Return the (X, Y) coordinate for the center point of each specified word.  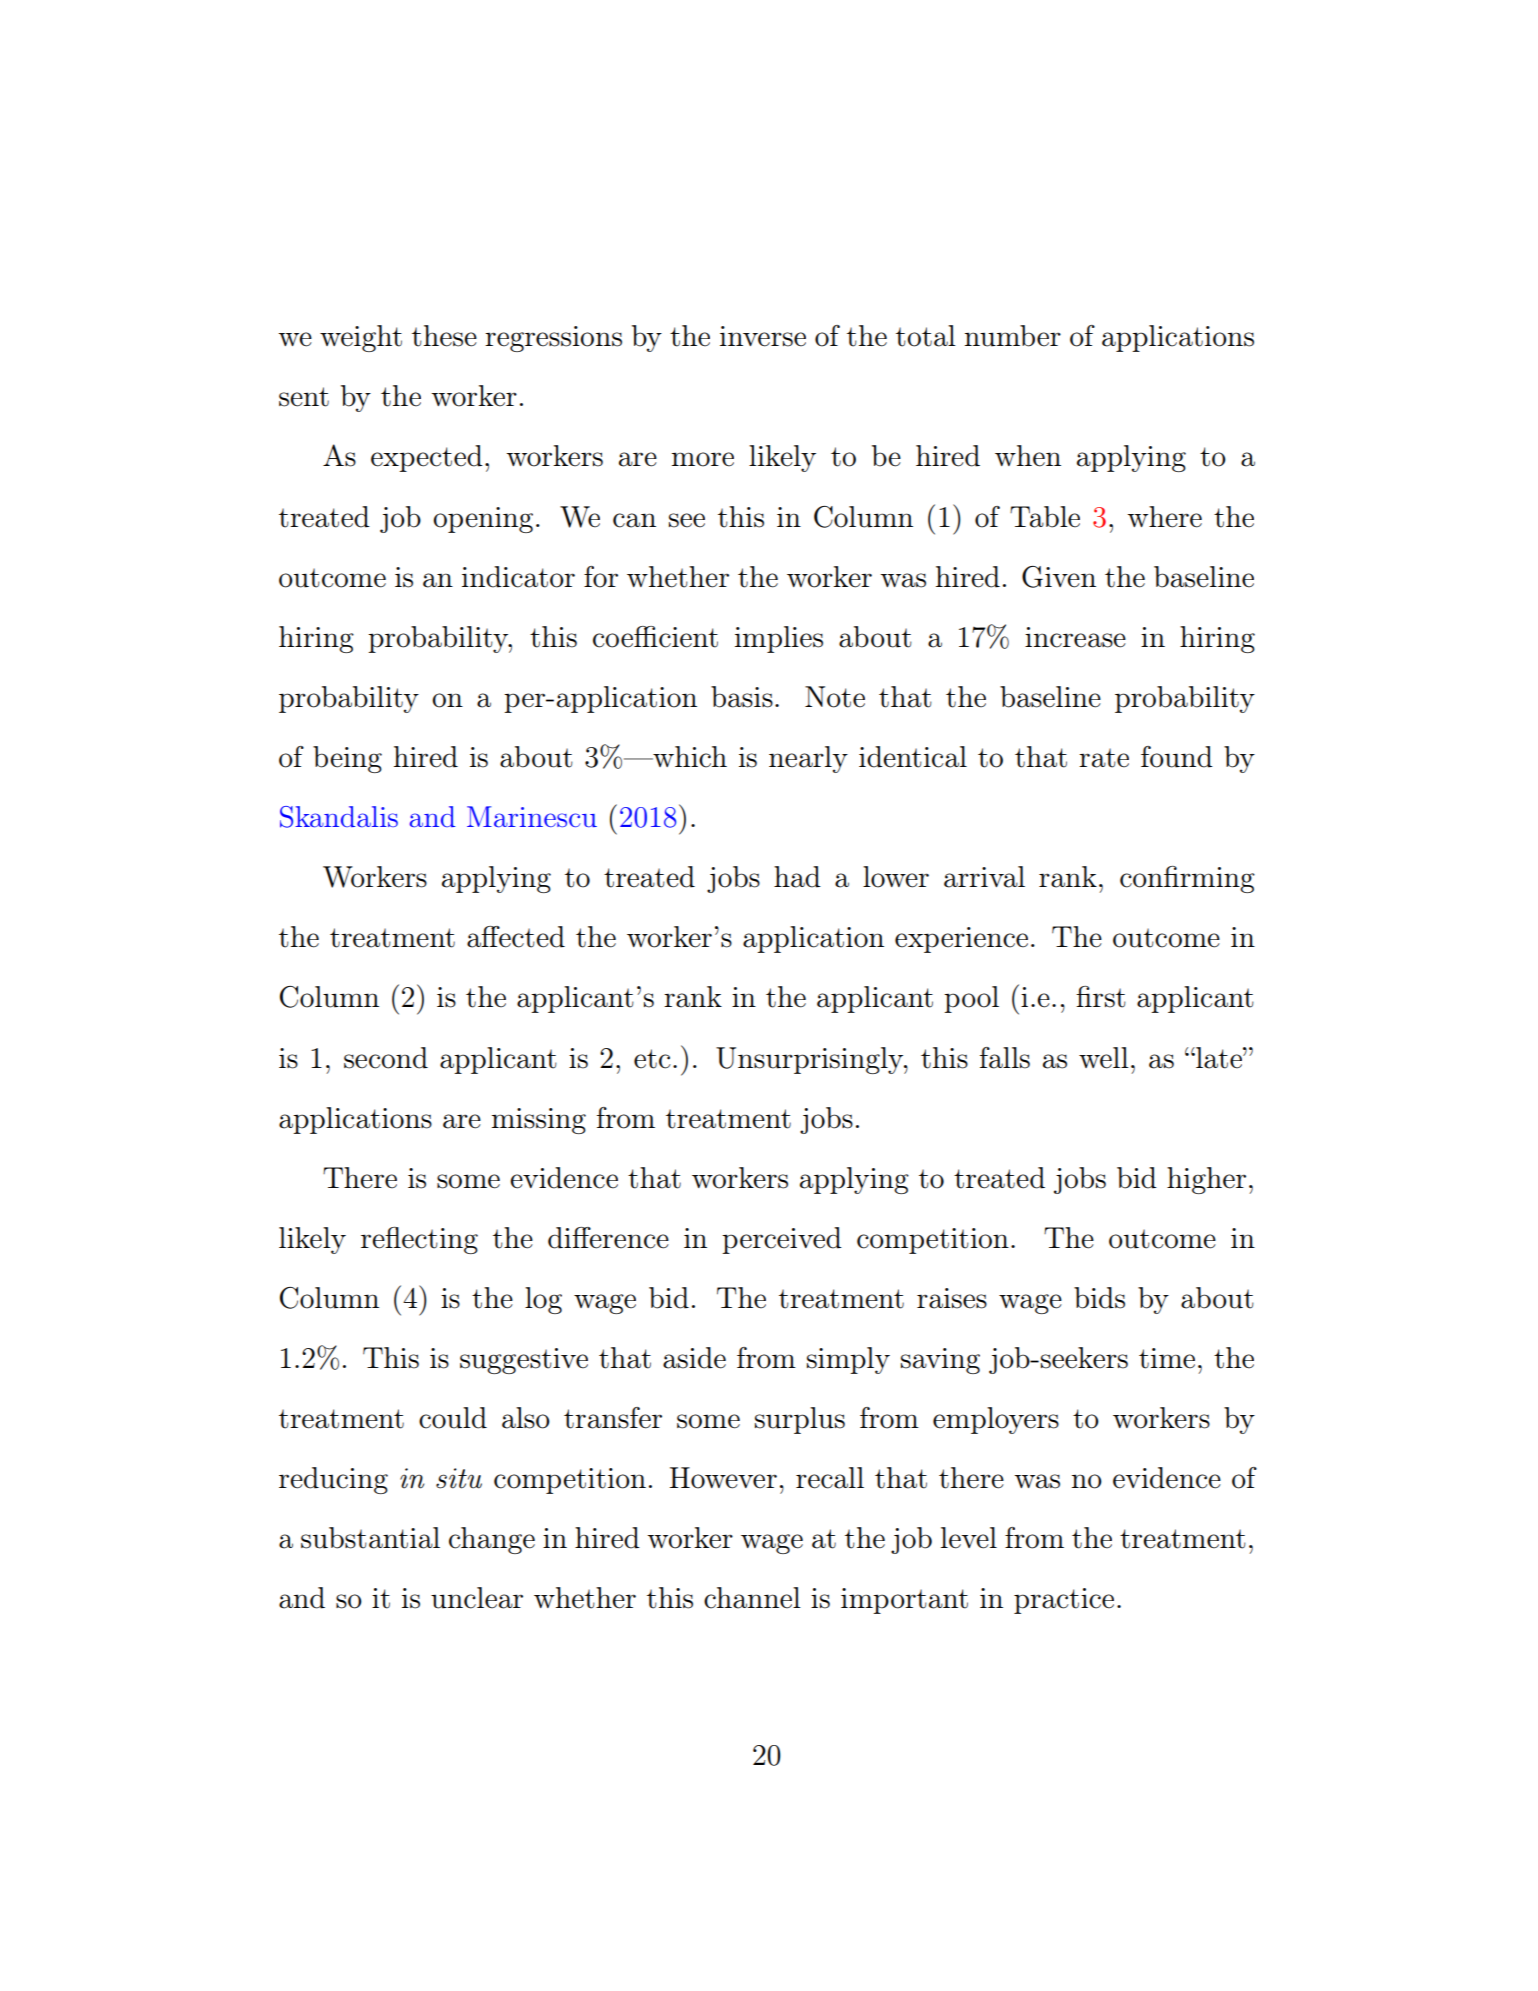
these (444, 336)
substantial (370, 1538)
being (347, 759)
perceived (782, 1240)
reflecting (419, 1240)
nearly (808, 759)
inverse (763, 336)
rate (1104, 758)
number (1013, 336)
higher (1206, 1180)
